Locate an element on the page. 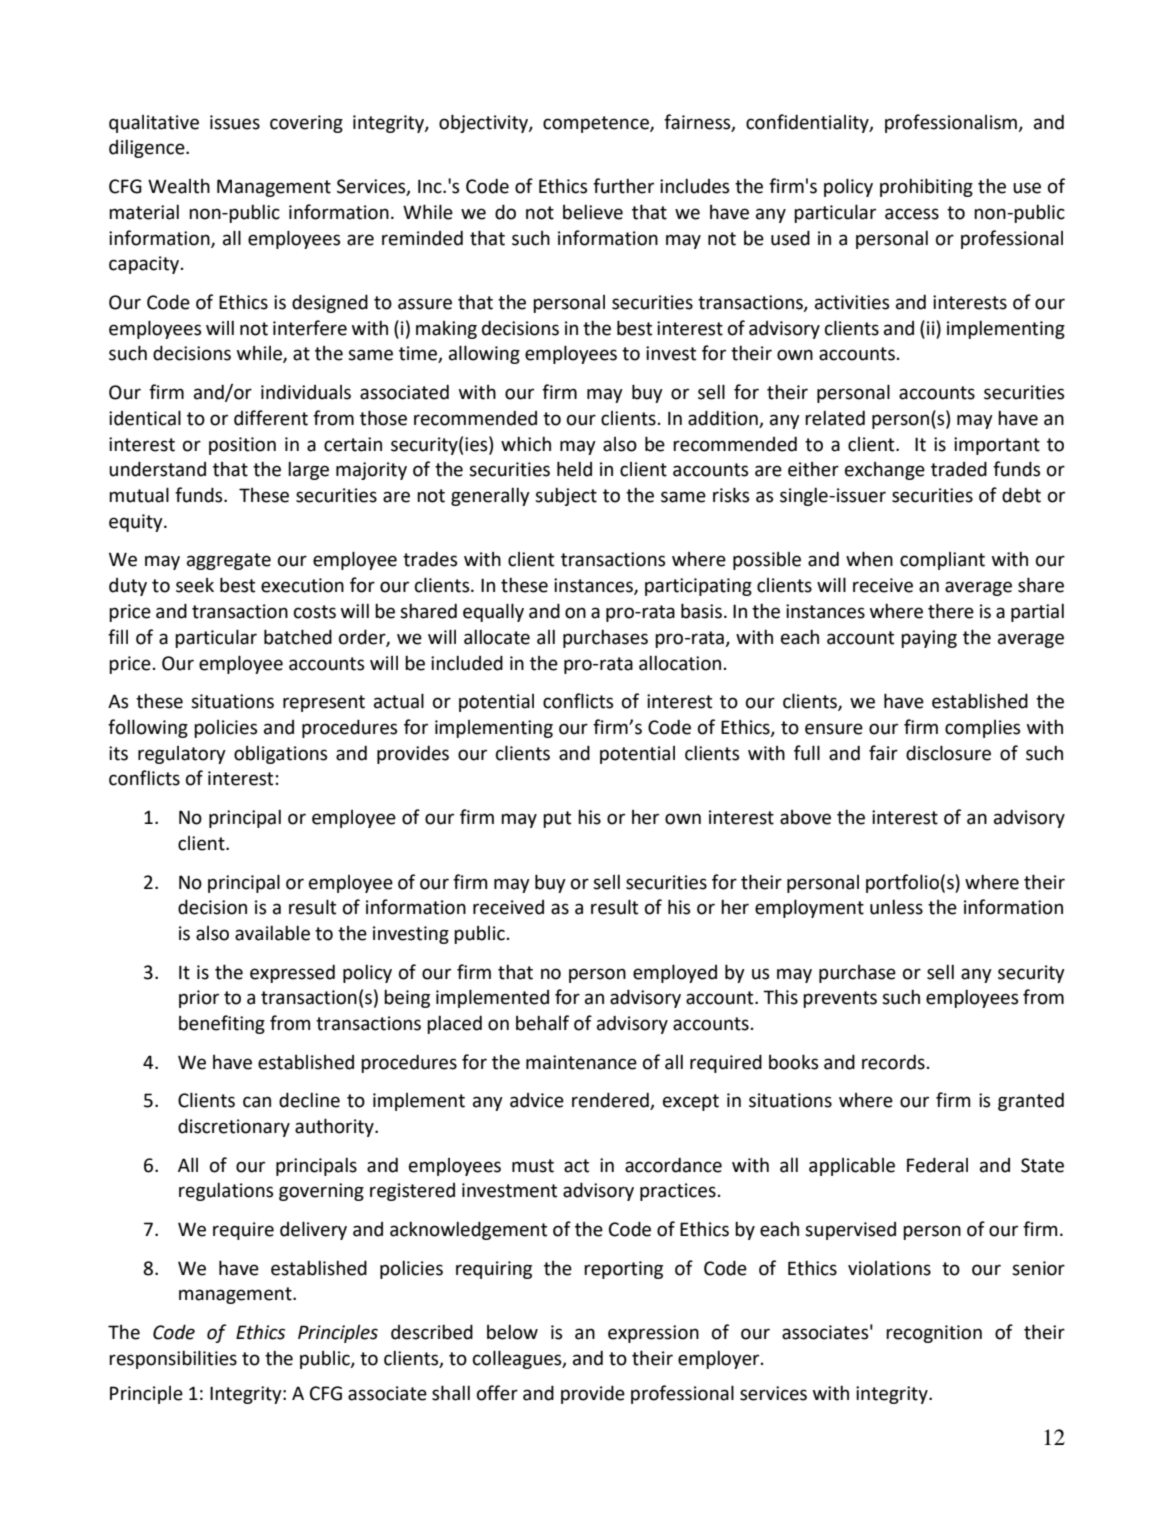 This document has height=1519, width=1174. put is located at coordinates (557, 819).
